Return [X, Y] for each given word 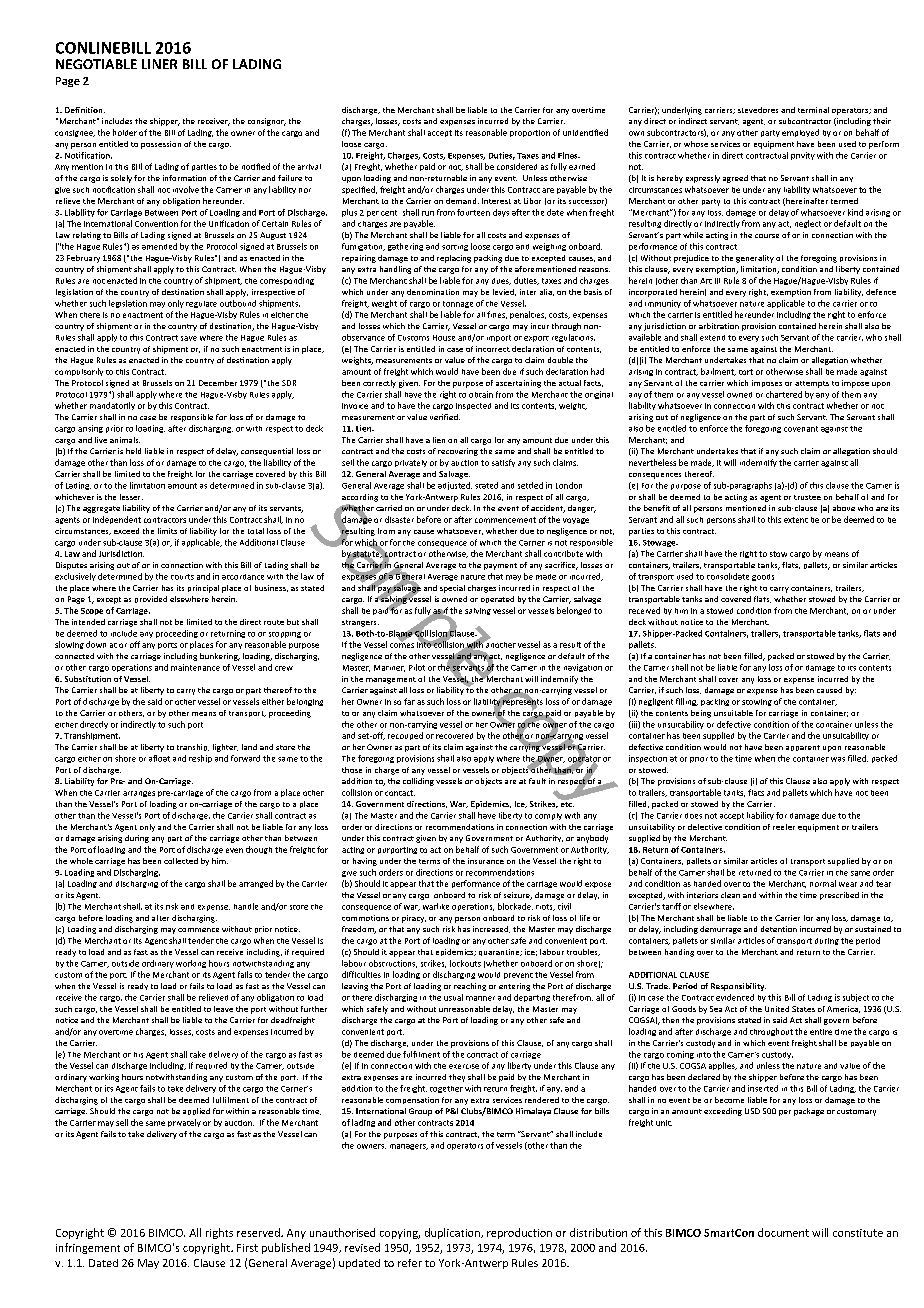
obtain [481, 394]
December [218, 383]
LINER [159, 64]
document [783, 1232]
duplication [453, 1233]
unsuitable [733, 713]
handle [246, 906]
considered [517, 166]
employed [800, 133]
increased [491, 929]
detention [779, 929]
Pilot [417, 667]
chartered [784, 394]
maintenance [195, 667]
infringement [88, 1248]
